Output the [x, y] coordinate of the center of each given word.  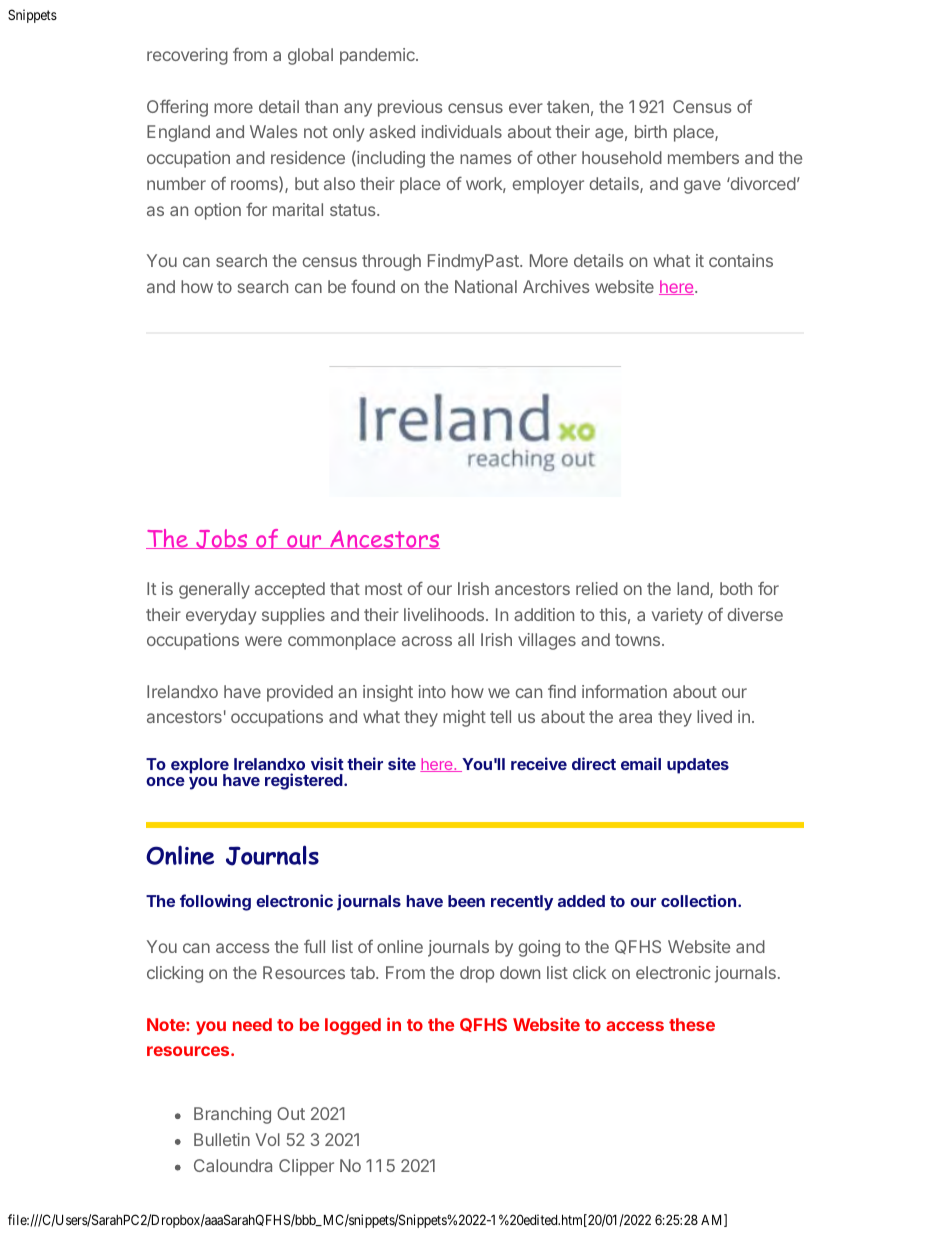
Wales [274, 131]
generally [214, 590]
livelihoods [445, 614]
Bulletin [222, 1139]
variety [677, 616]
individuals [462, 131]
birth [651, 131]
